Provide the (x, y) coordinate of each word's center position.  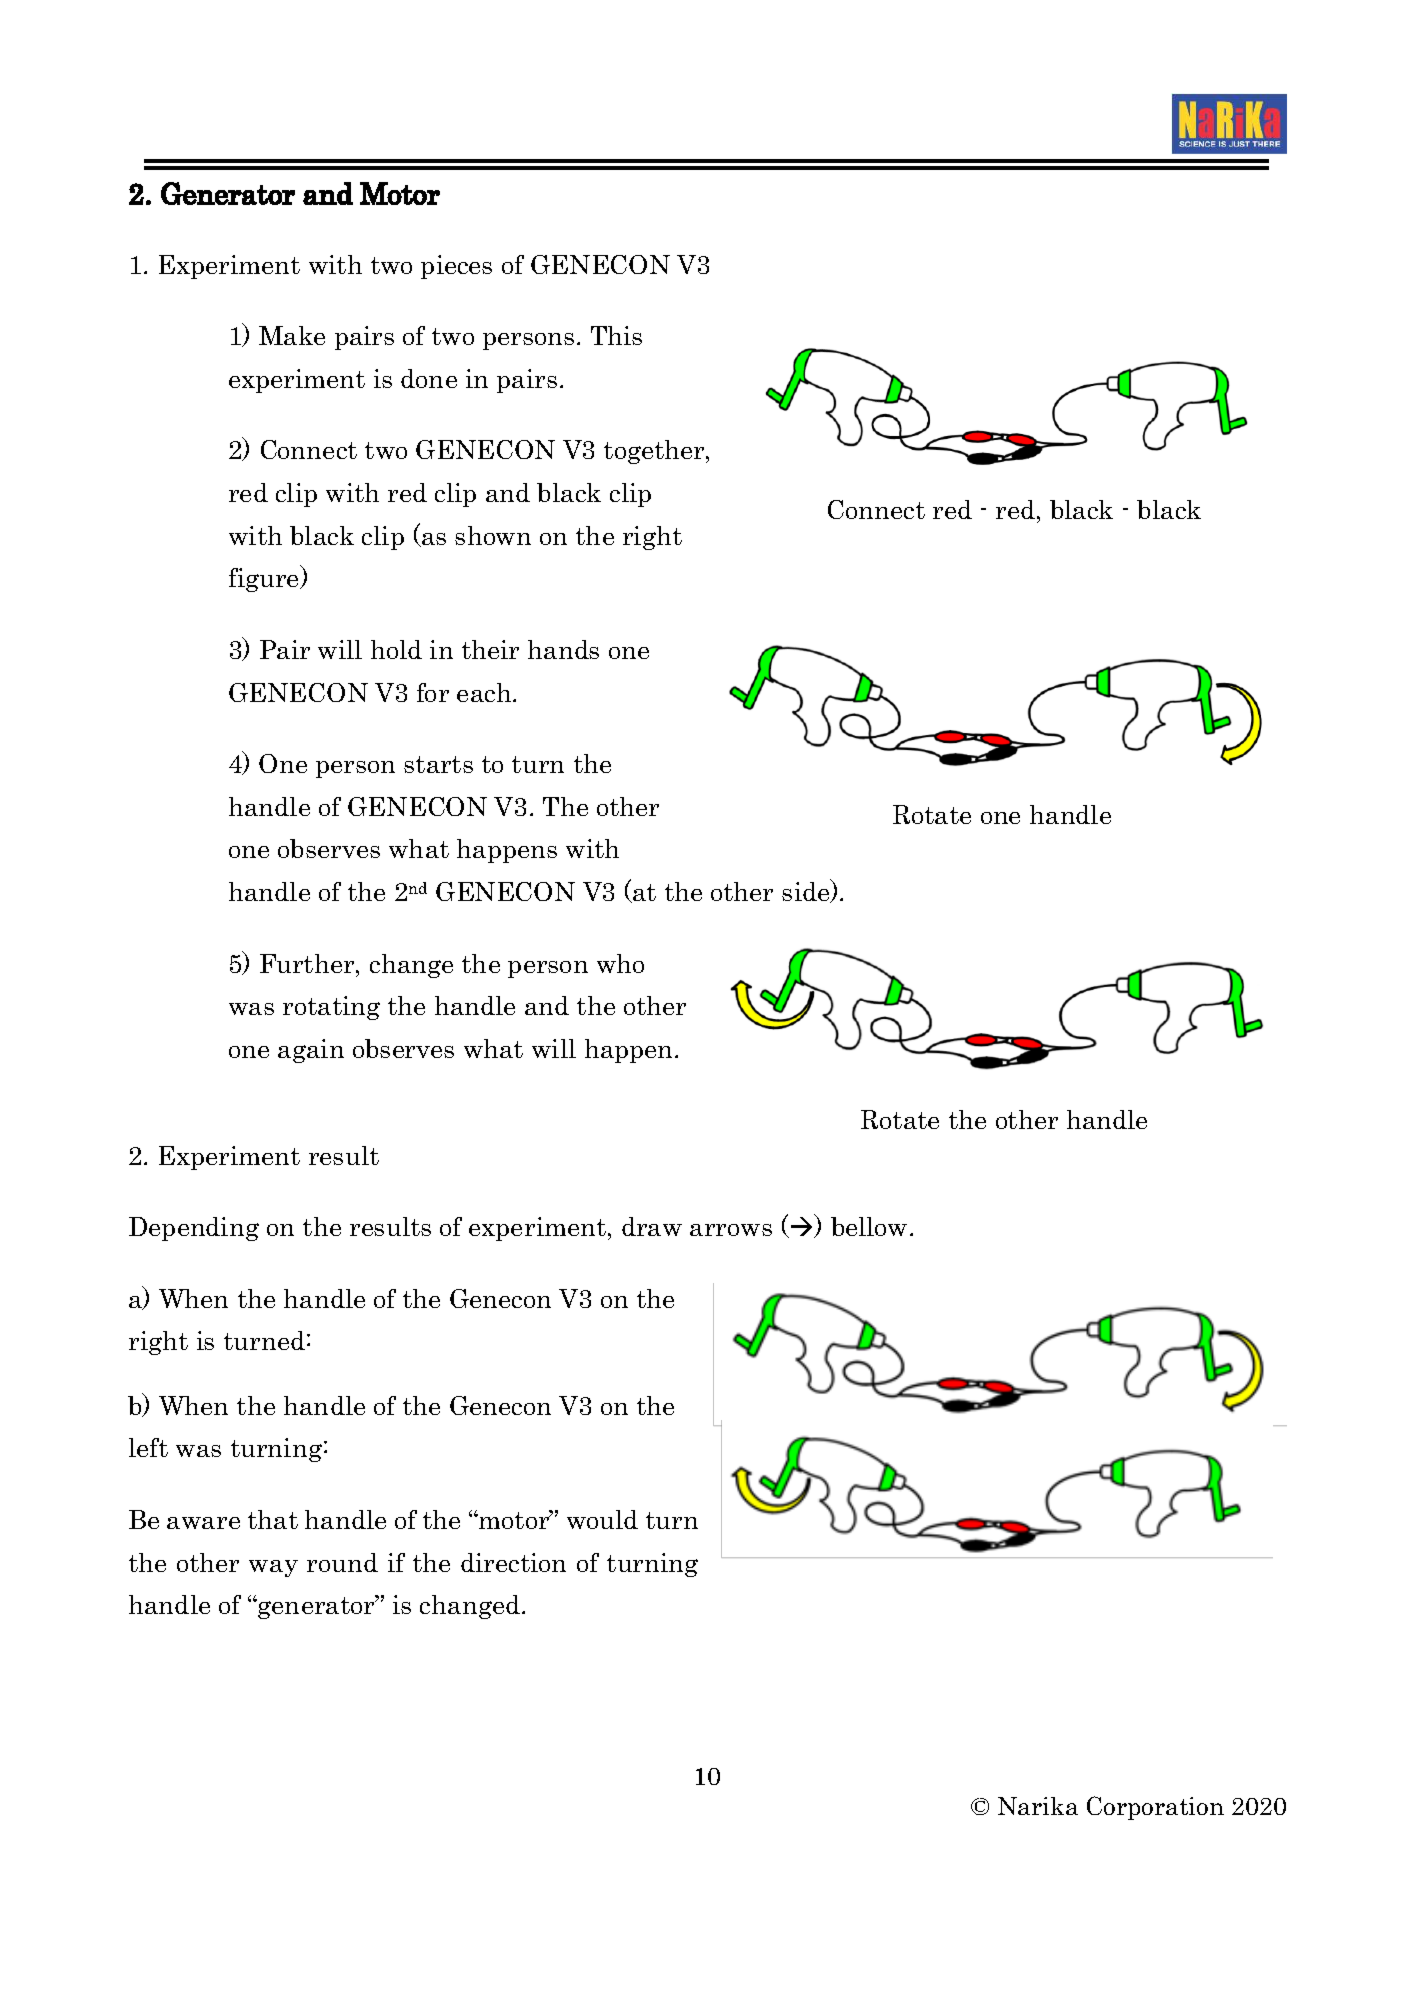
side (807, 891)
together (655, 452)
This (616, 335)
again (311, 1051)
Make (292, 335)
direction (513, 1562)
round (342, 1562)
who (620, 963)
